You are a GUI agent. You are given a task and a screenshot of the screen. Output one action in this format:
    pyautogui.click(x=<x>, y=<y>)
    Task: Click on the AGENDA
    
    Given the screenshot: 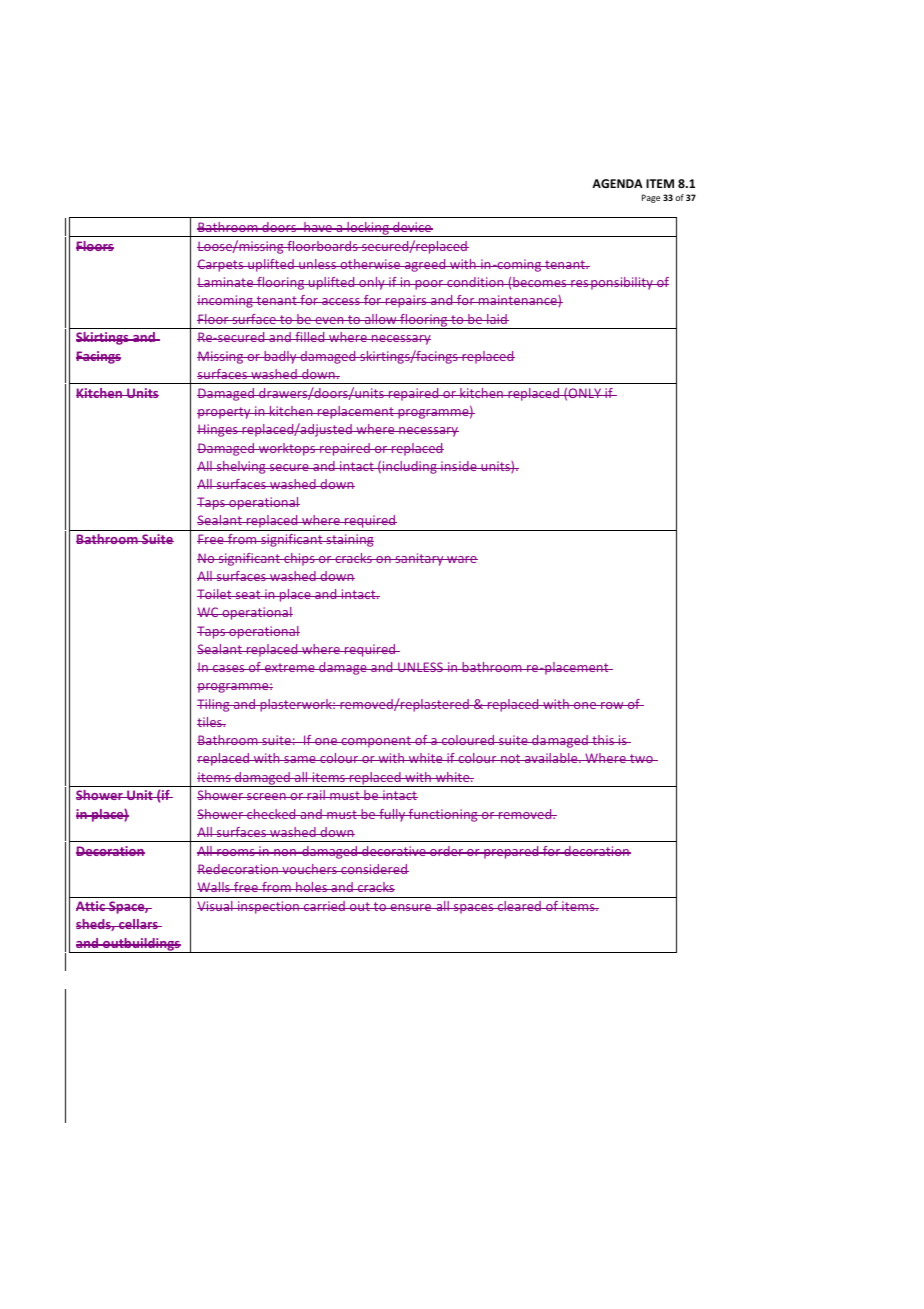 What is the action you would take?
    pyautogui.click(x=617, y=183)
